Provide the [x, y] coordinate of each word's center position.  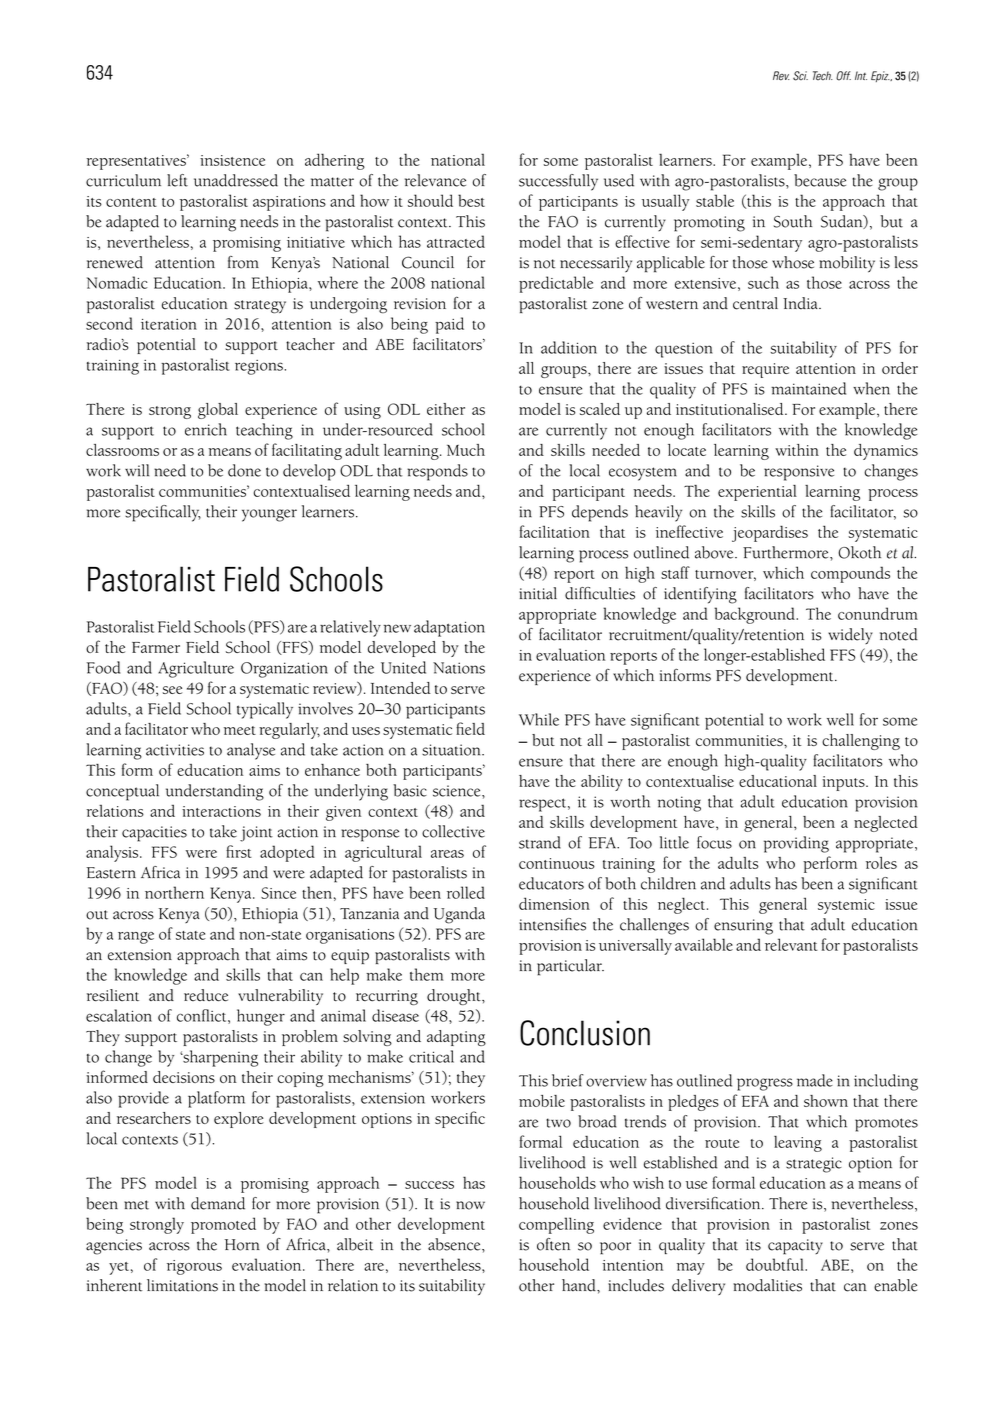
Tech [823, 75]
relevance [435, 180]
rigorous [194, 1267]
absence [455, 1244]
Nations [459, 668]
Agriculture [196, 669]
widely [850, 636]
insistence [232, 160]
